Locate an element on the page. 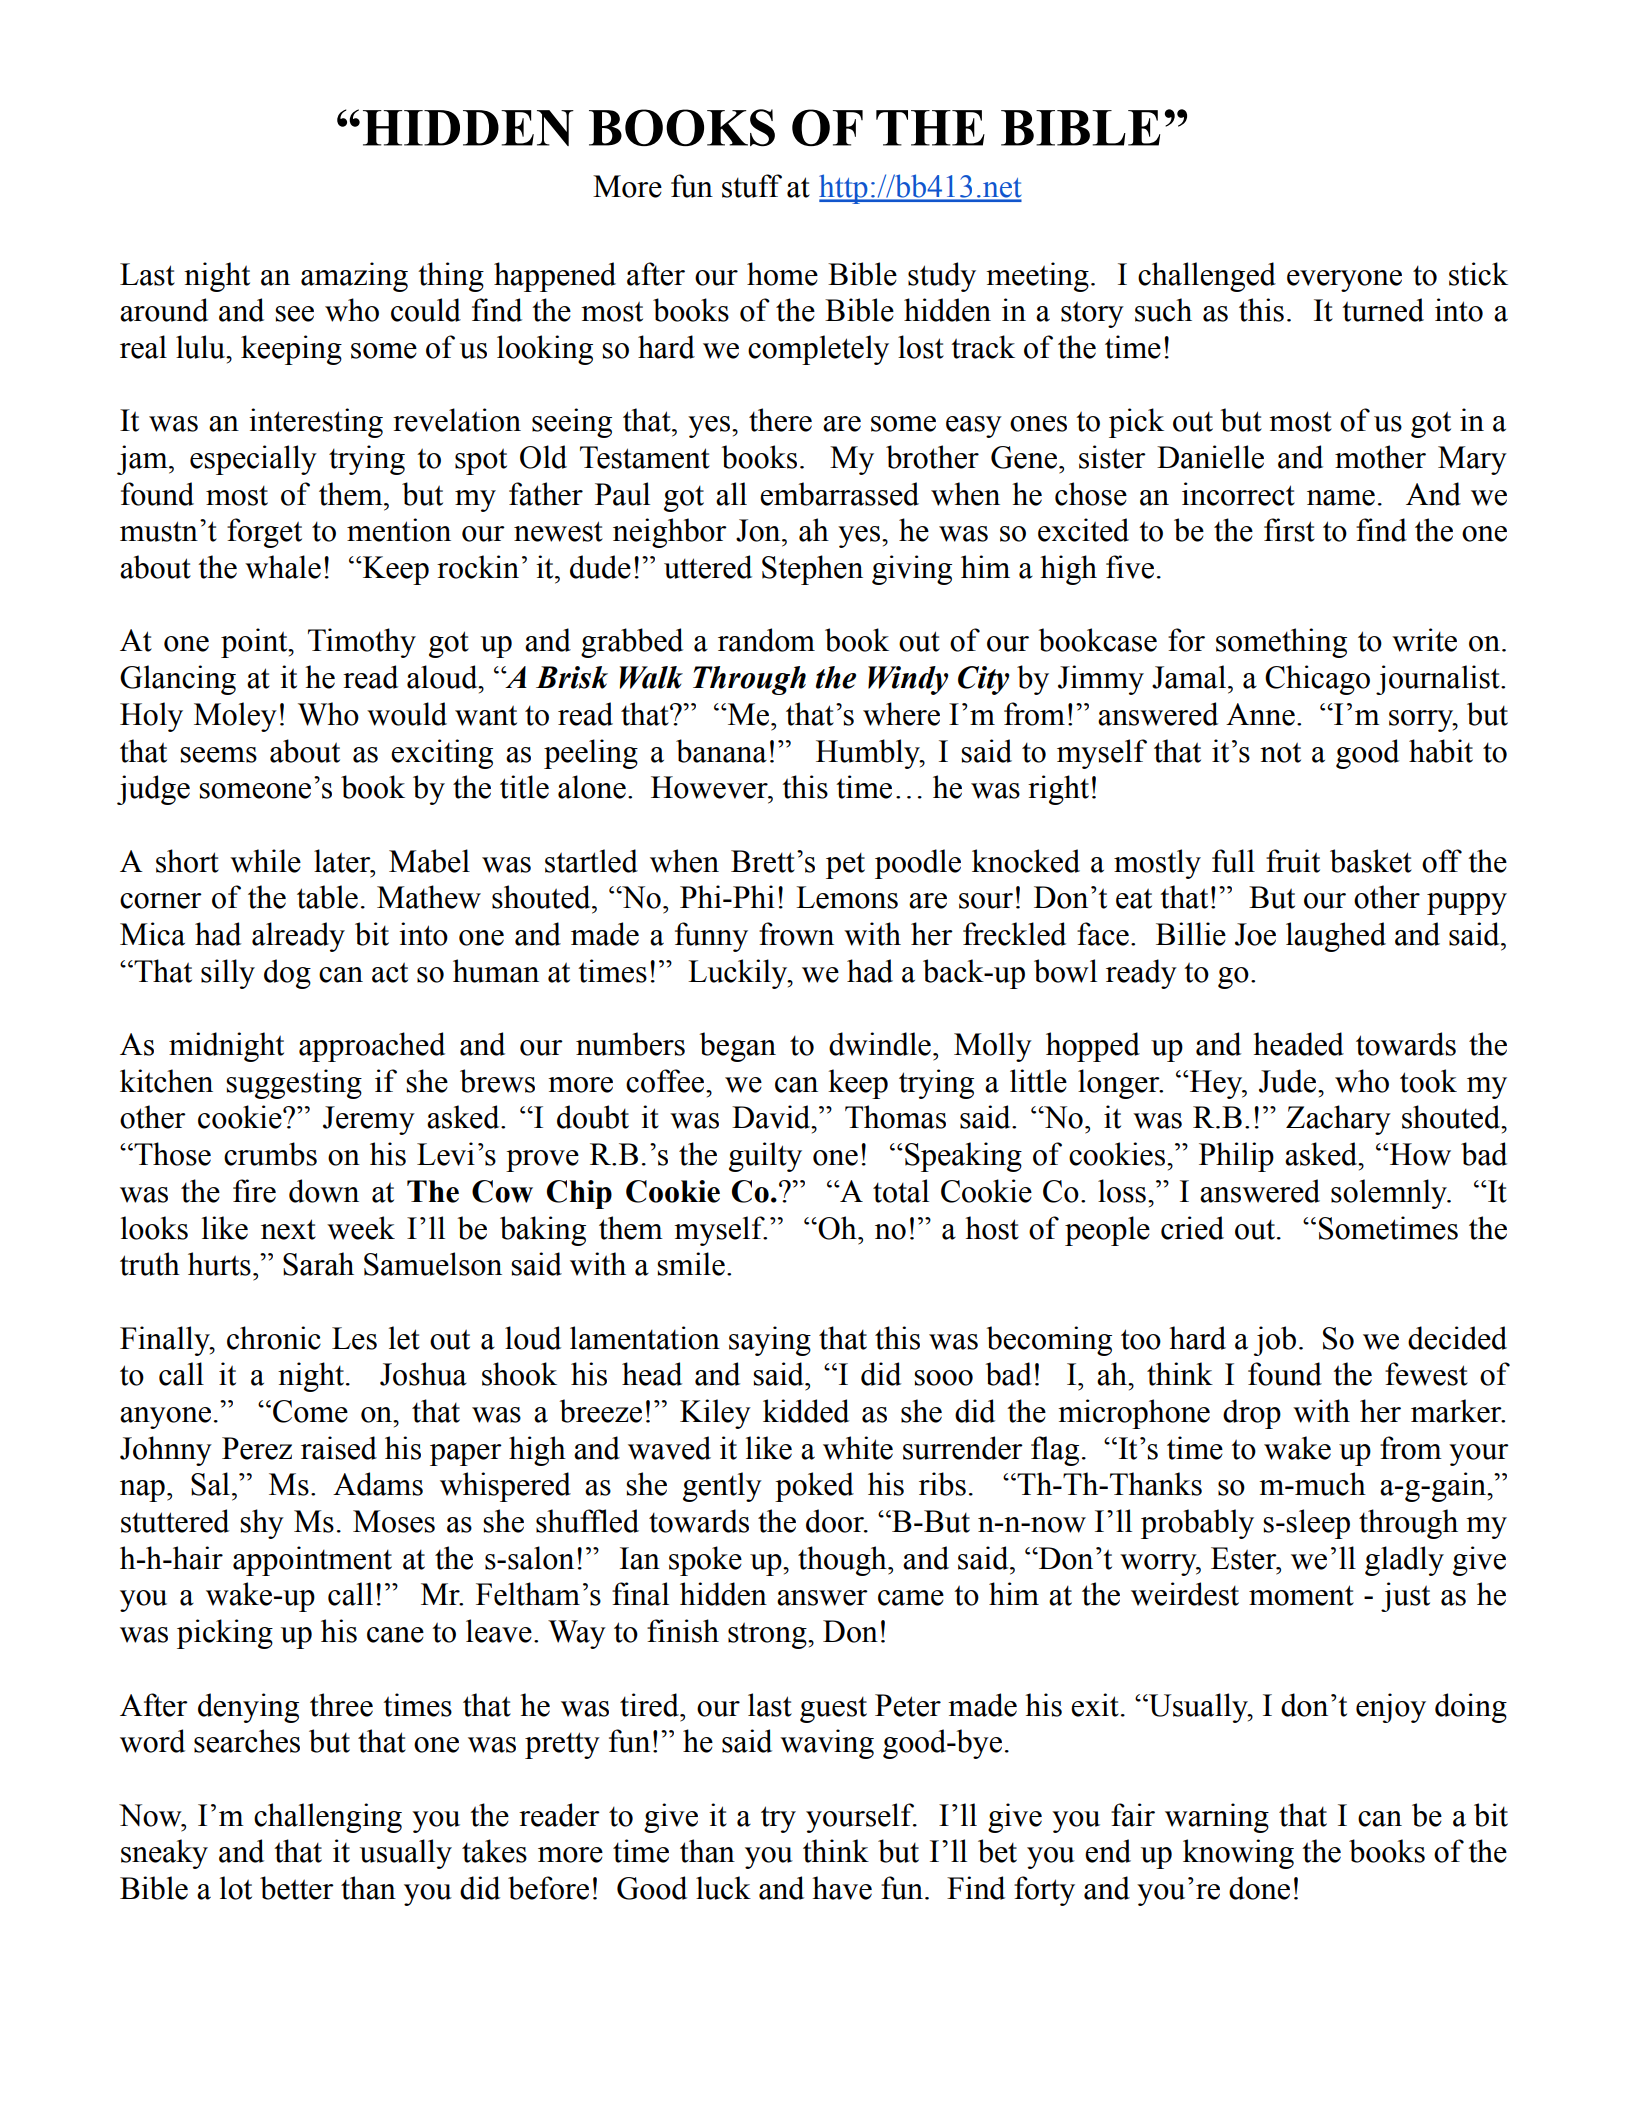 The height and width of the document is (2106, 1628). home is located at coordinates (782, 274).
